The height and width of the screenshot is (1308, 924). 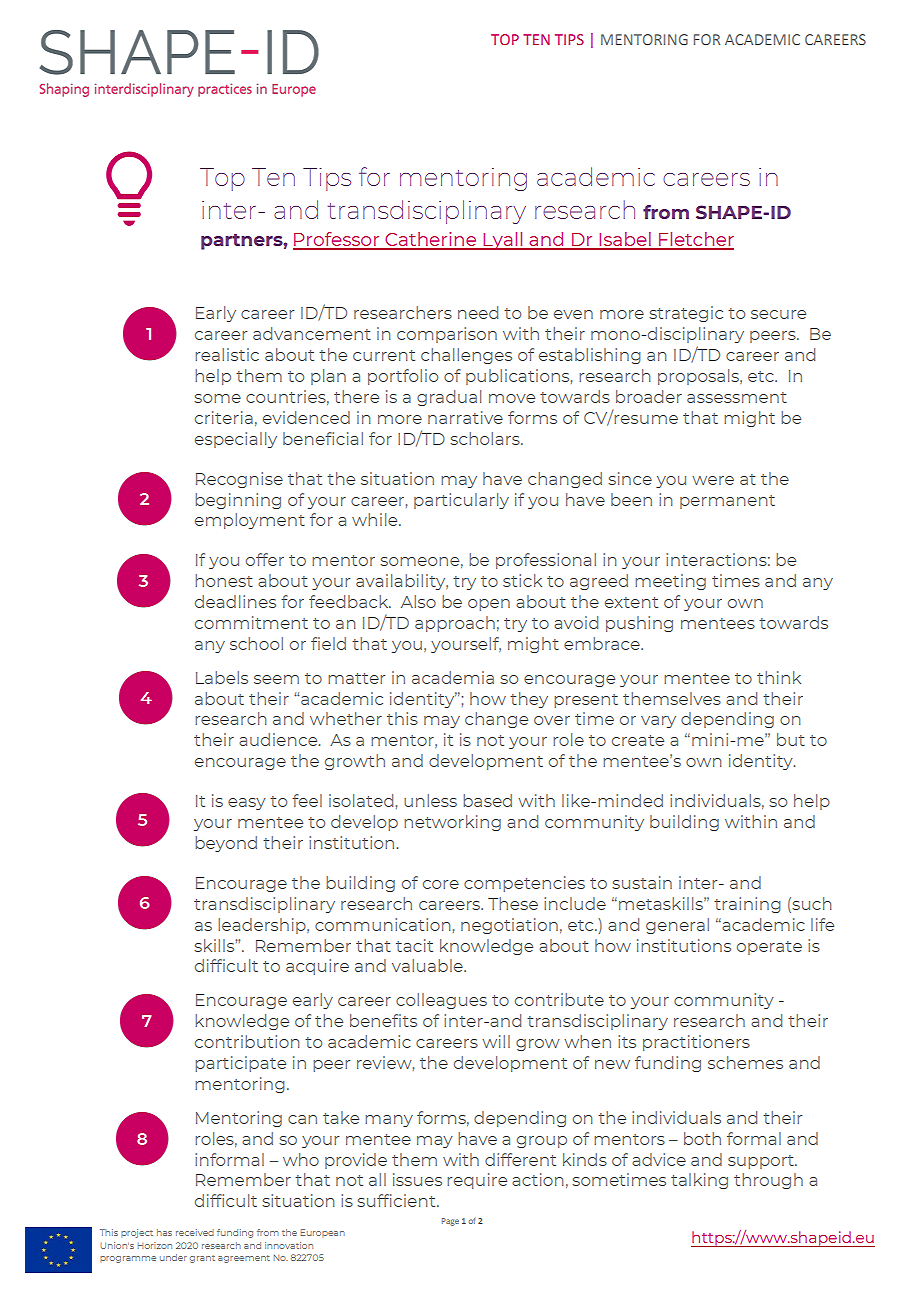 What do you see at coordinates (240, 1064) in the screenshot?
I see `participate` at bounding box center [240, 1064].
